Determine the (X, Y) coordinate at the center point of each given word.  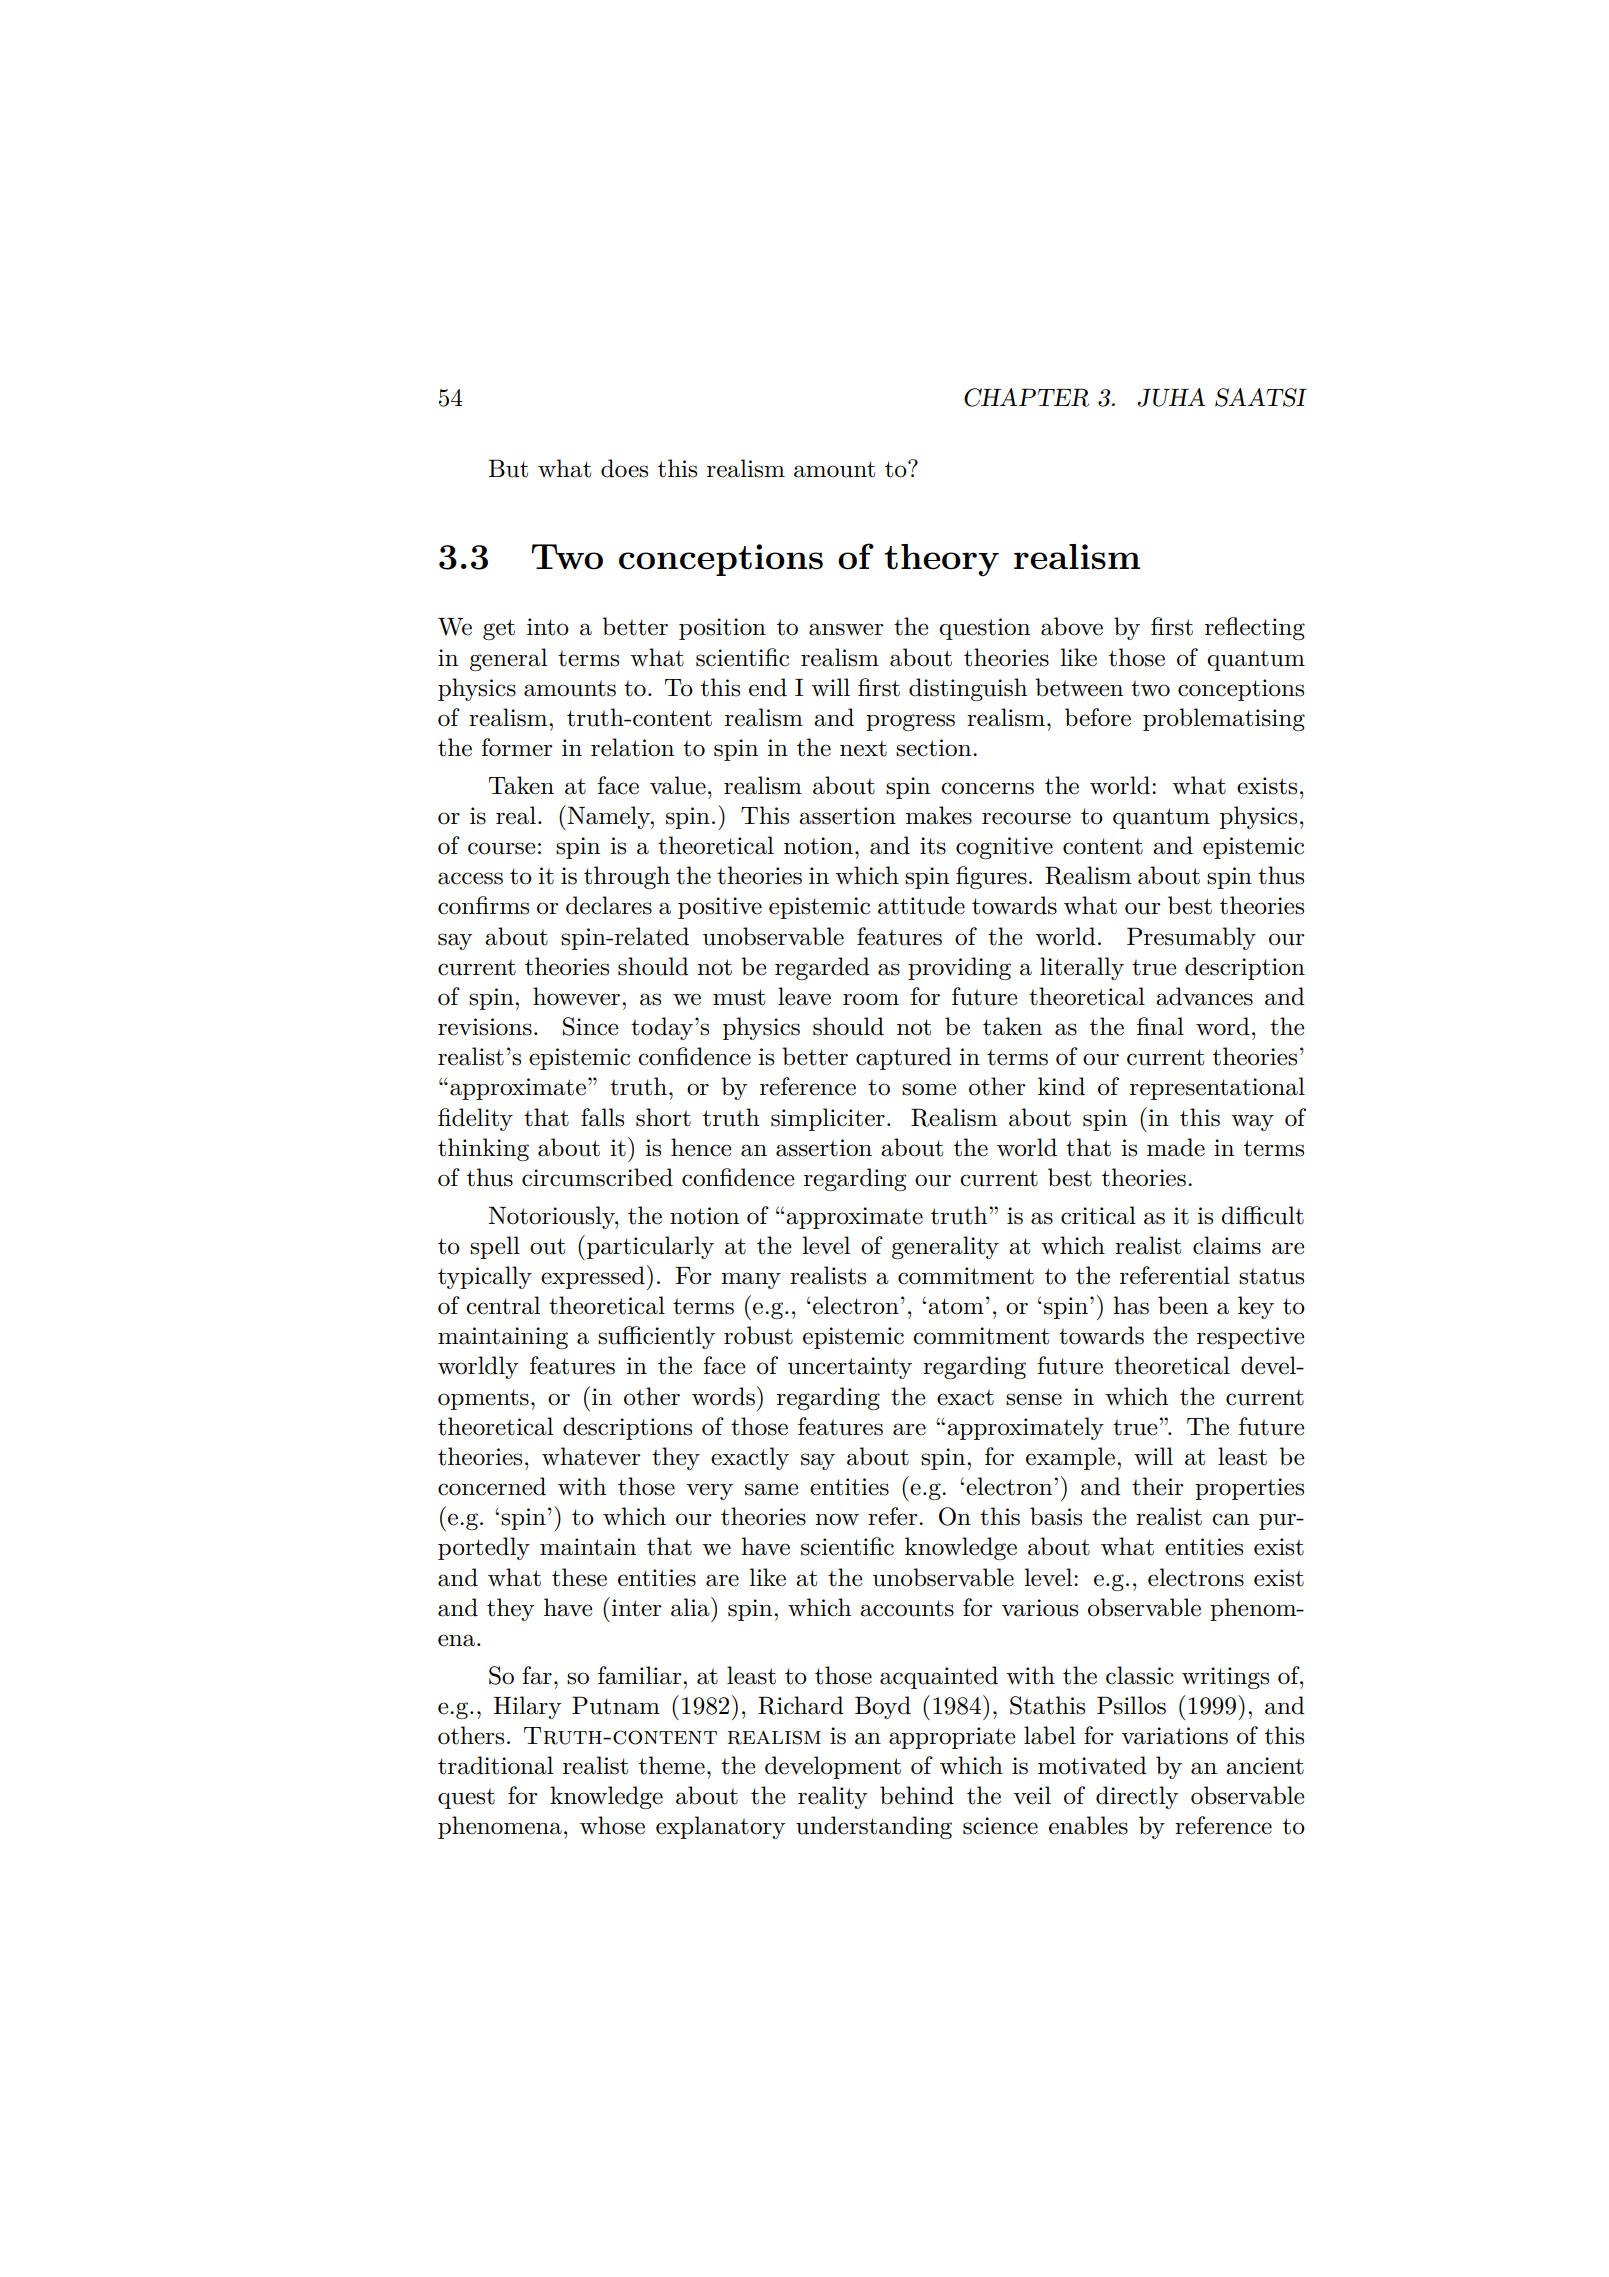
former (517, 747)
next (863, 749)
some (929, 1089)
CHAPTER (1026, 397)
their (1158, 1486)
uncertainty (850, 1368)
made (1176, 1147)
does (624, 468)
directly (1137, 1797)
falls (602, 1117)
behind (917, 1795)
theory (941, 560)
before (1098, 717)
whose (612, 1825)
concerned (492, 1486)
